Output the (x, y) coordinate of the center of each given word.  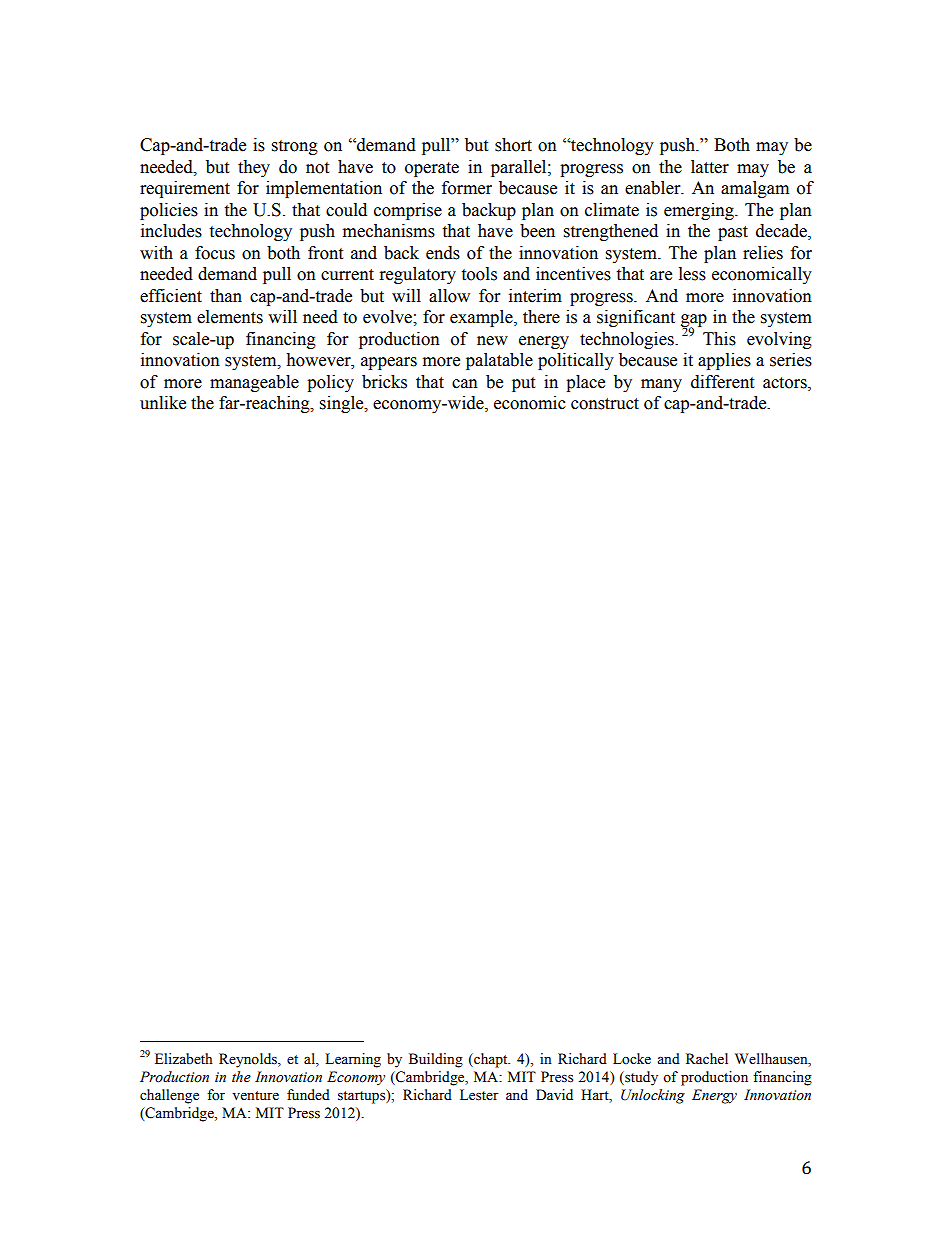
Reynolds (249, 1060)
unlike (163, 403)
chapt (491, 1060)
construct (605, 404)
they (254, 168)
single (343, 404)
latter (710, 167)
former (467, 188)
